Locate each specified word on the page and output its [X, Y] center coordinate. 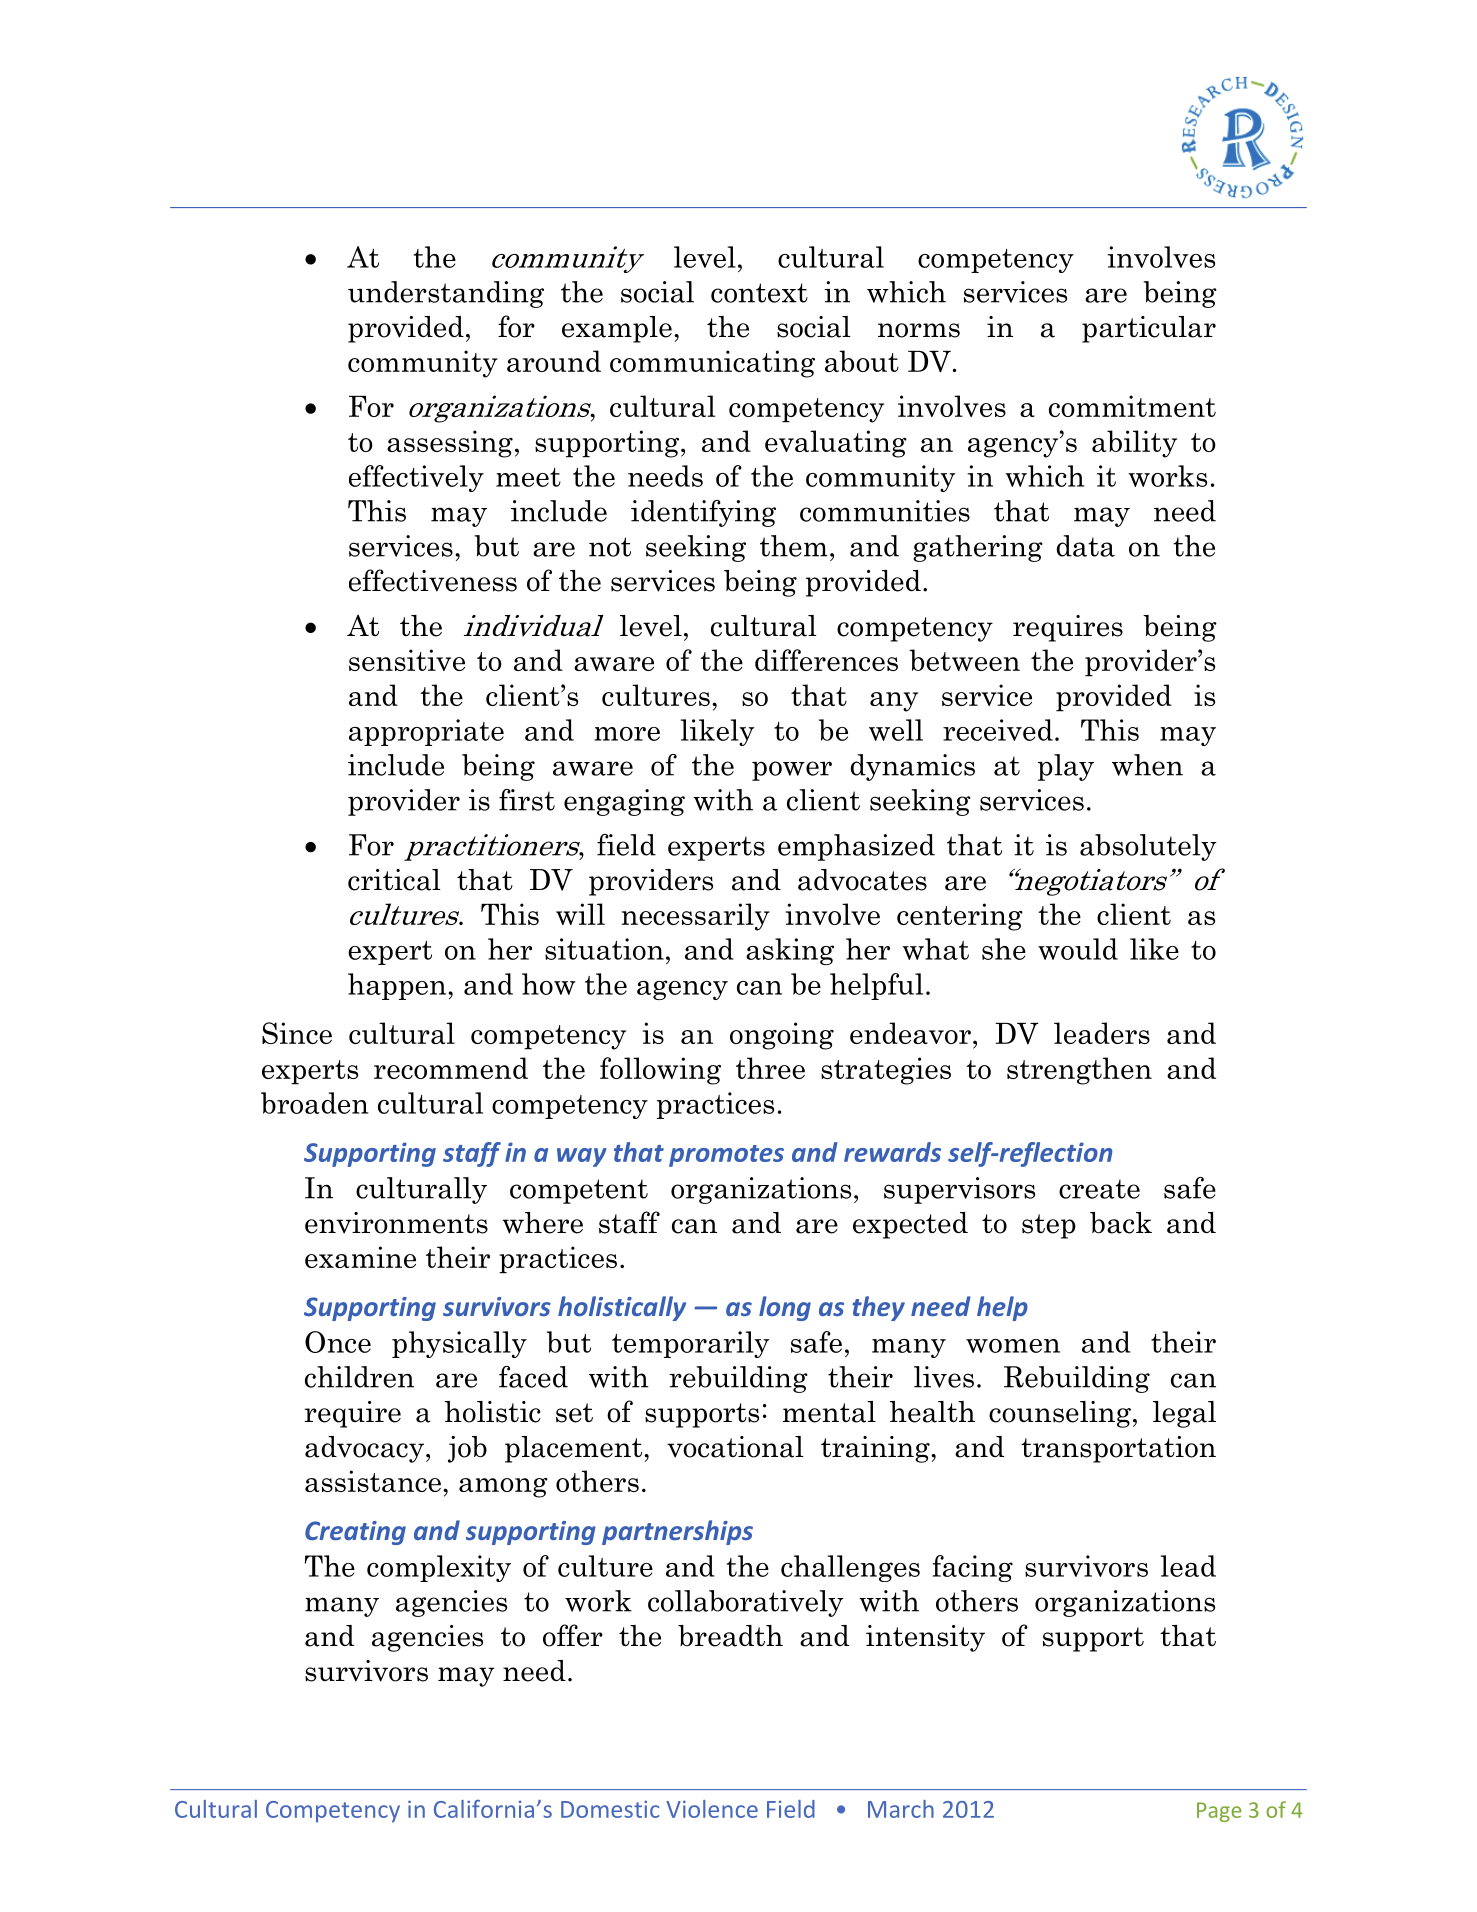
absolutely [1148, 847]
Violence [712, 1809]
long [785, 1308]
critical [394, 880]
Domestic [610, 1809]
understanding [446, 294]
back [1121, 1223]
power [792, 771]
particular [1149, 329]
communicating [712, 364]
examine [360, 1257]
